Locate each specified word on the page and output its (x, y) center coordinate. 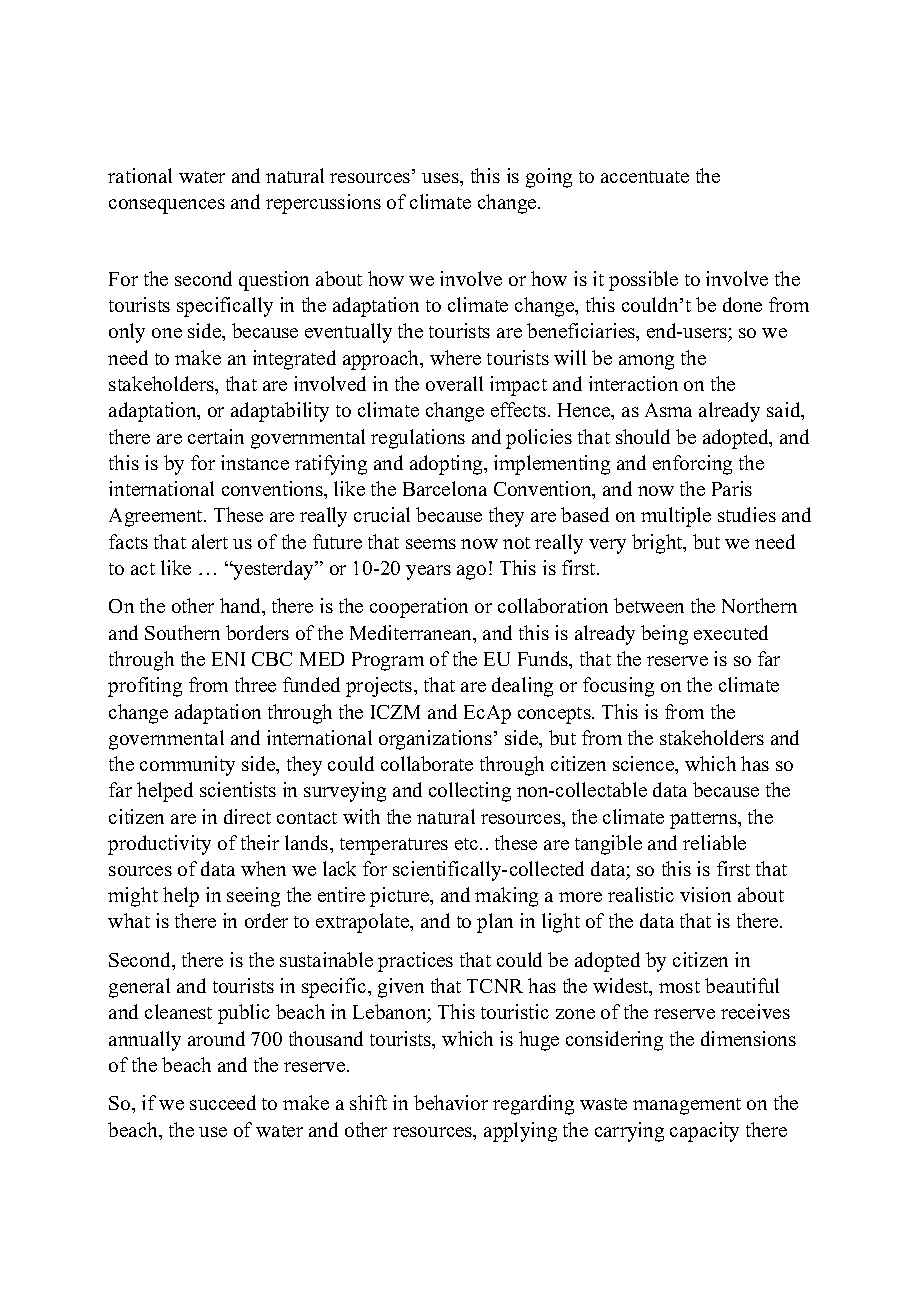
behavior (451, 1102)
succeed (223, 1102)
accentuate (645, 177)
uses (441, 178)
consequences (167, 206)
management (687, 1106)
